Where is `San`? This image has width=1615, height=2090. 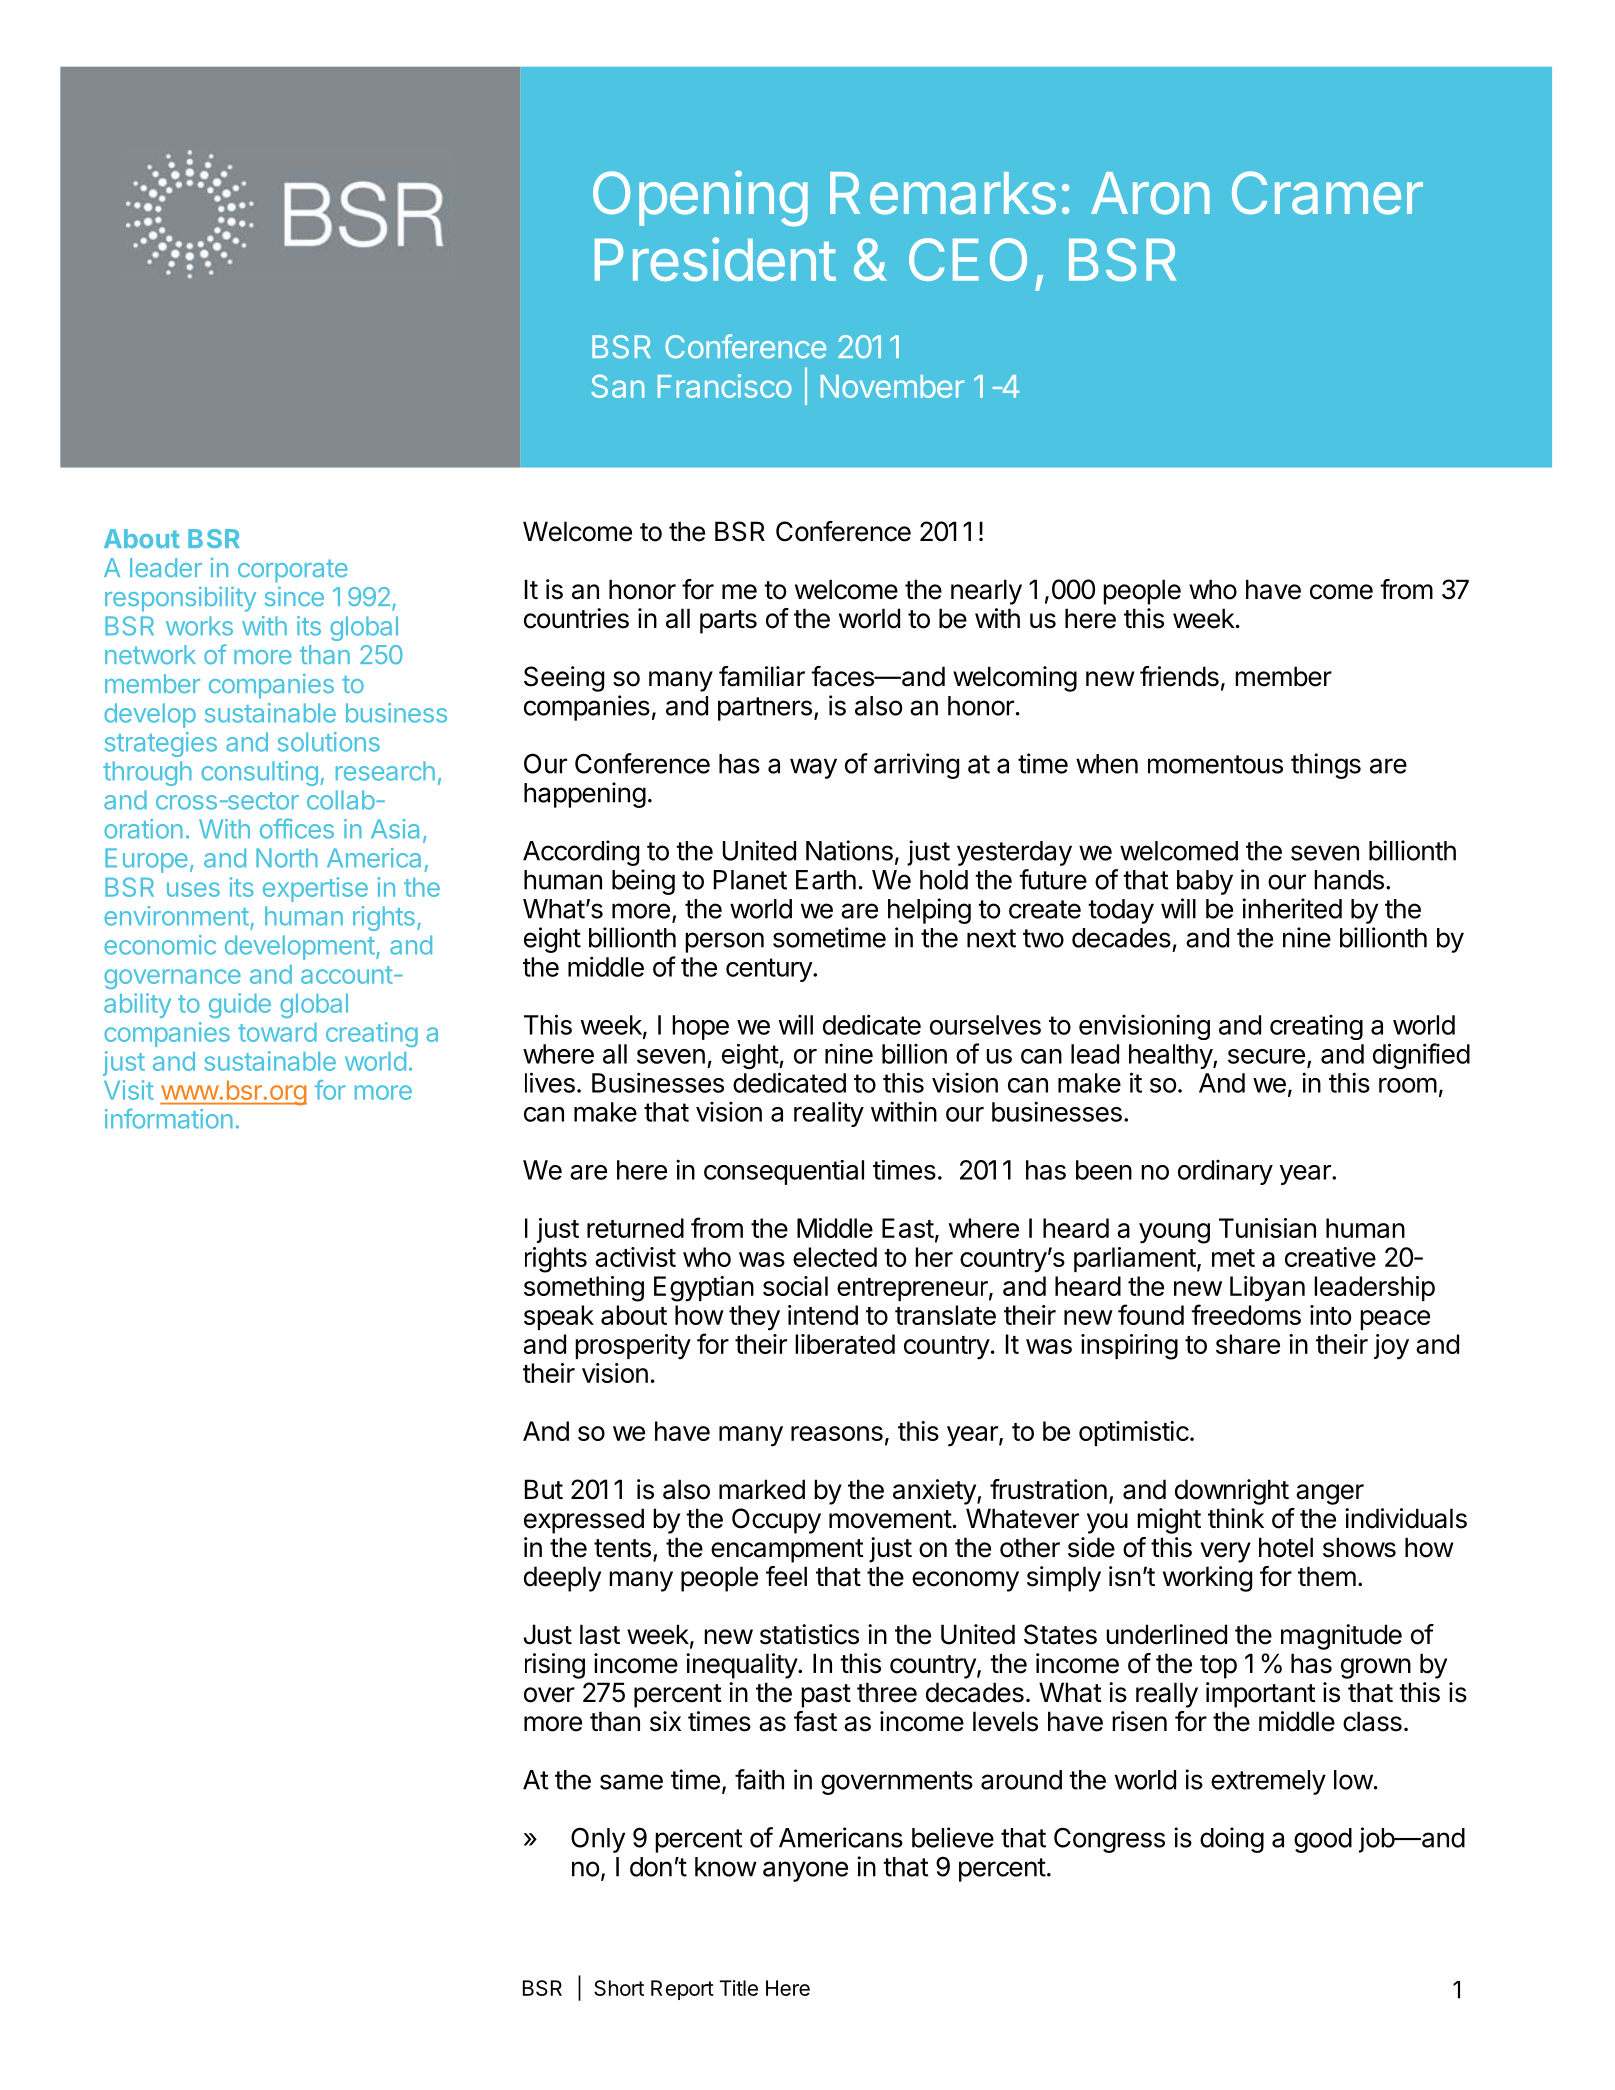
San is located at coordinates (617, 386).
